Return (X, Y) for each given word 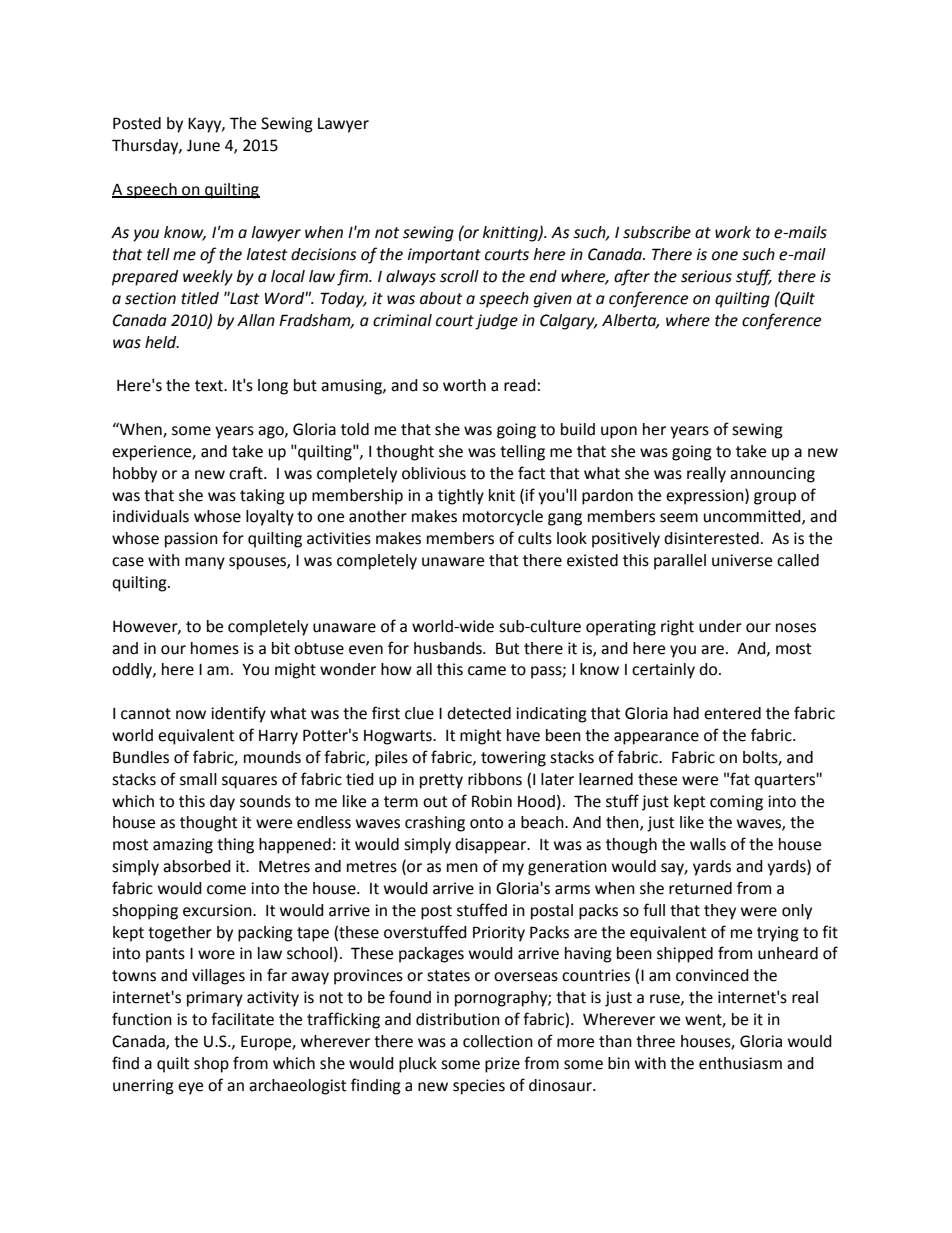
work (733, 232)
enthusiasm (740, 1063)
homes (215, 648)
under (720, 626)
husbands (449, 648)
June (203, 146)
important (444, 256)
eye (190, 1088)
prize (502, 1065)
